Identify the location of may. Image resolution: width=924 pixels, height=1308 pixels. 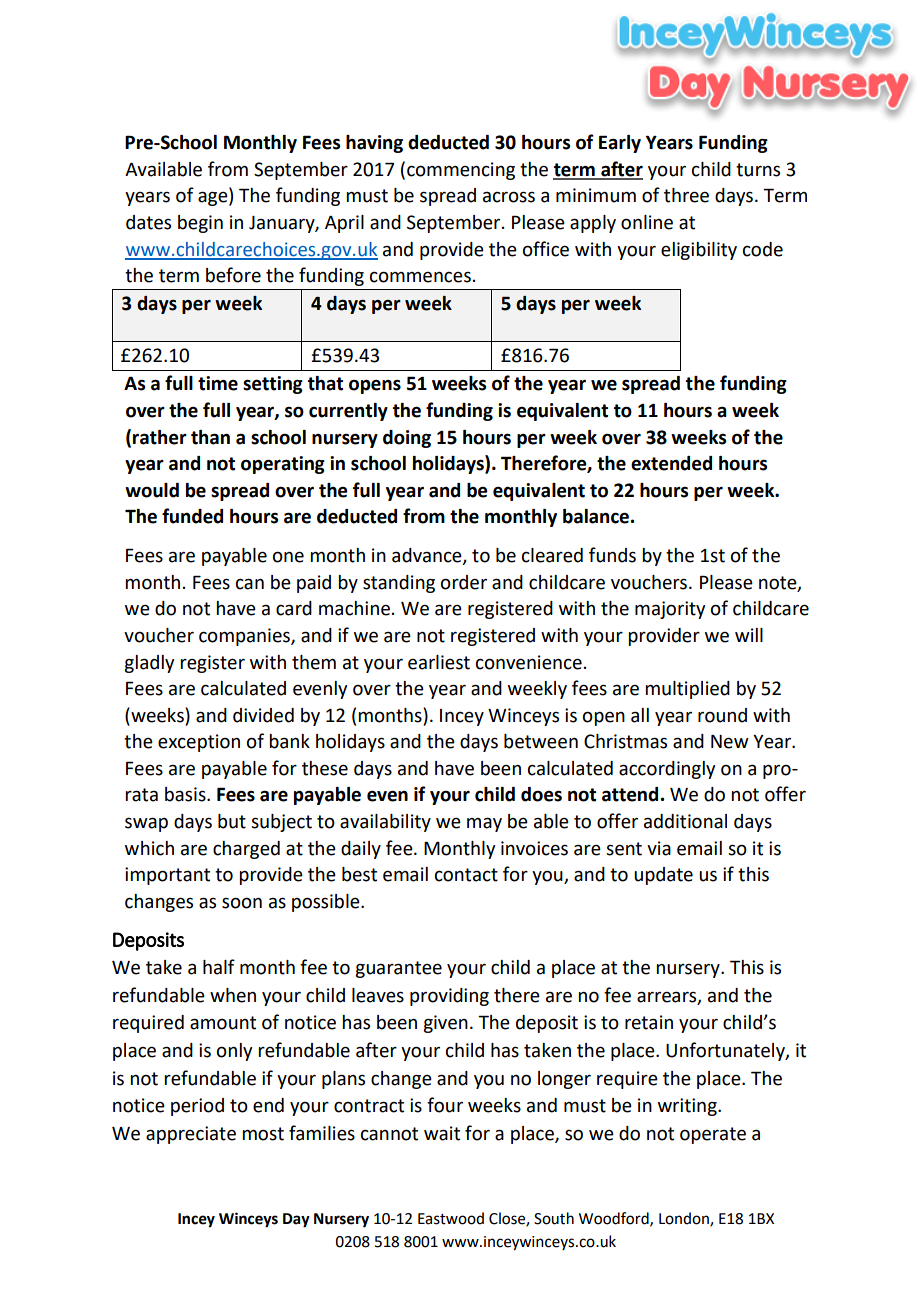
(484, 824).
